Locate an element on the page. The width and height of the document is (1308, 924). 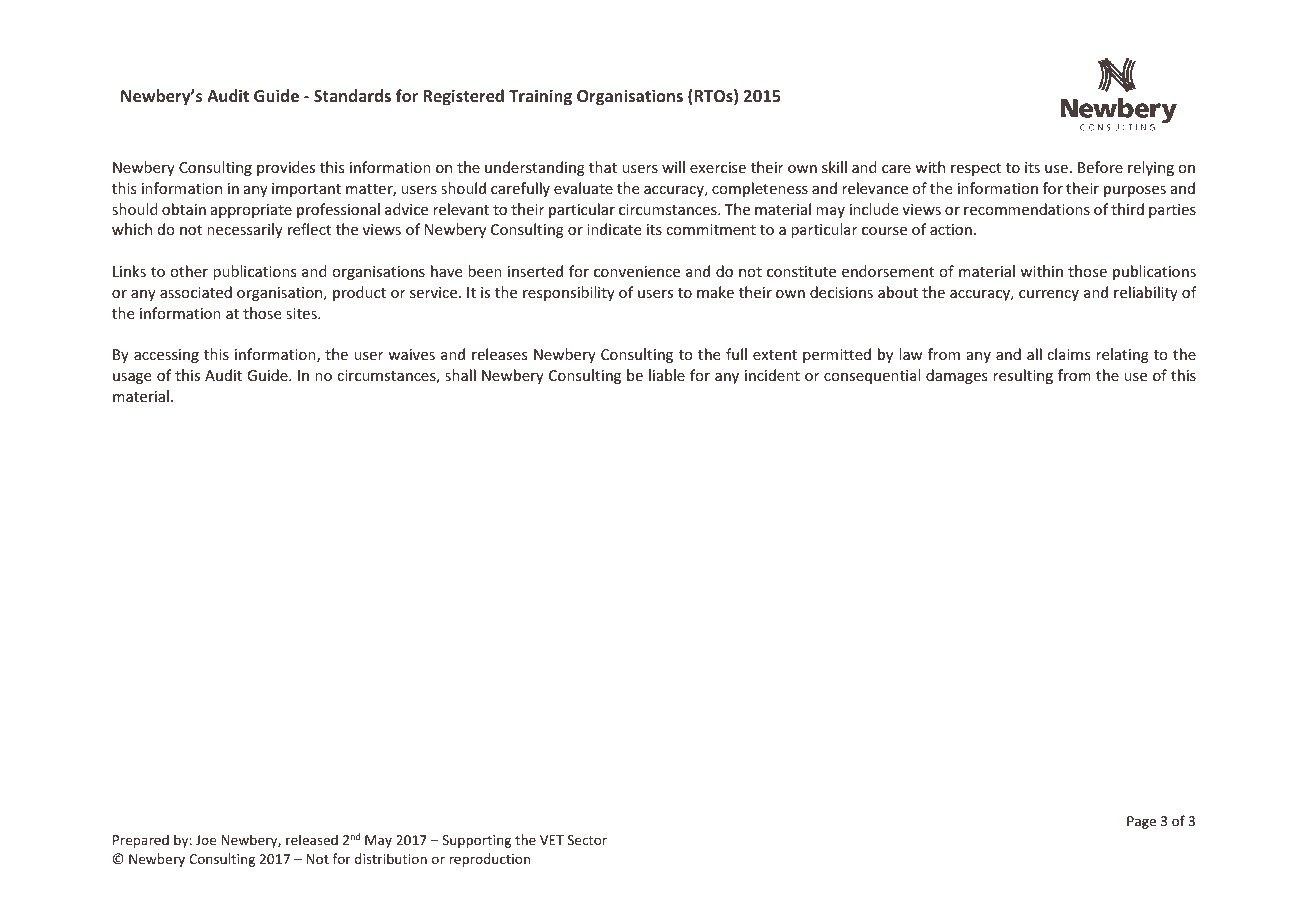
VET is located at coordinates (552, 840).
